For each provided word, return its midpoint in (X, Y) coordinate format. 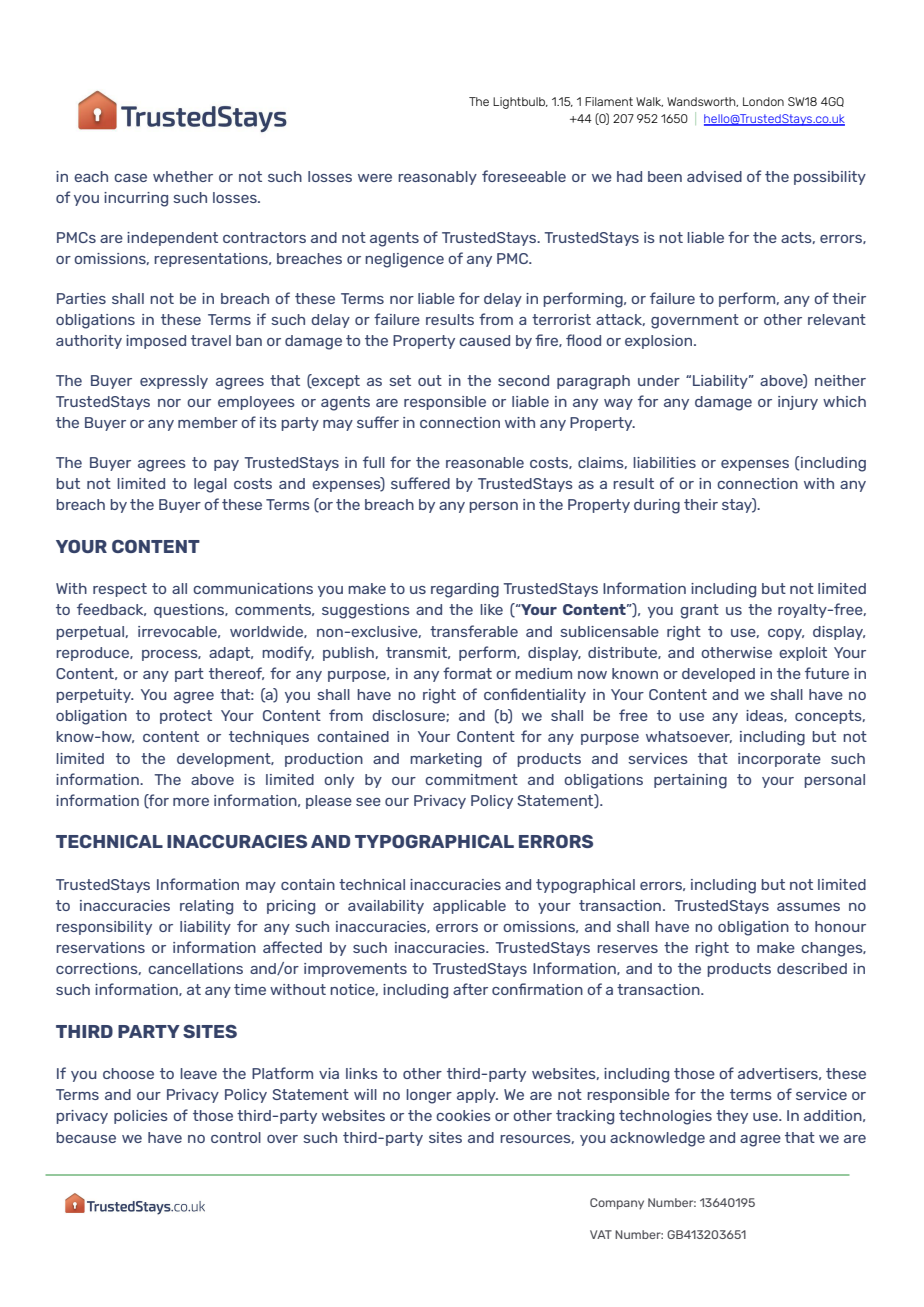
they (732, 1117)
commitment (471, 779)
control (236, 1137)
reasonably (437, 178)
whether (183, 176)
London (763, 101)
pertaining (690, 781)
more (191, 802)
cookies (463, 1115)
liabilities (664, 462)
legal (210, 485)
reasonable (485, 462)
